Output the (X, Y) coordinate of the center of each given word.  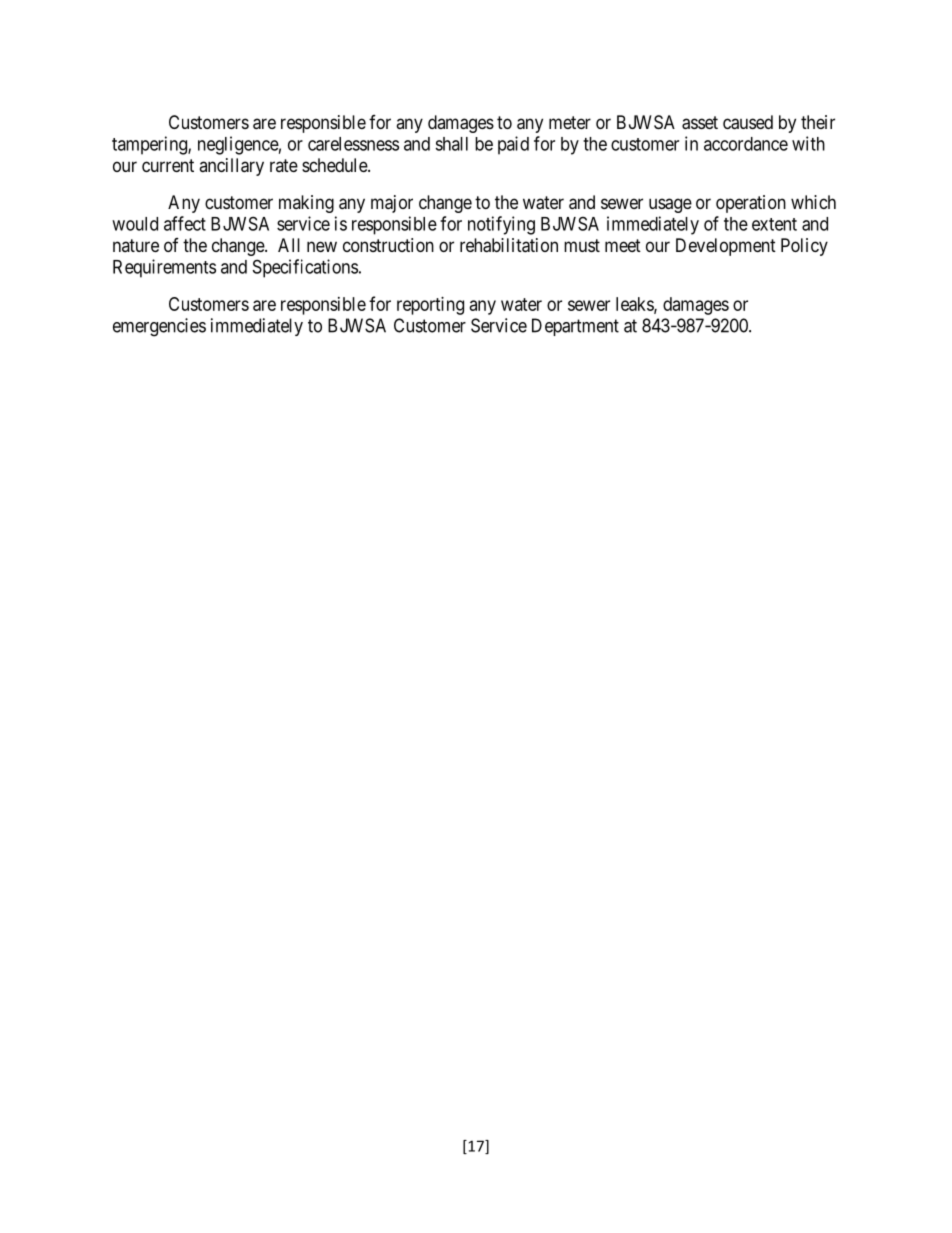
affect (185, 223)
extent (774, 224)
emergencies (159, 327)
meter (570, 122)
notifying (501, 225)
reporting (430, 306)
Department (575, 327)
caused (748, 122)
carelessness (353, 144)
